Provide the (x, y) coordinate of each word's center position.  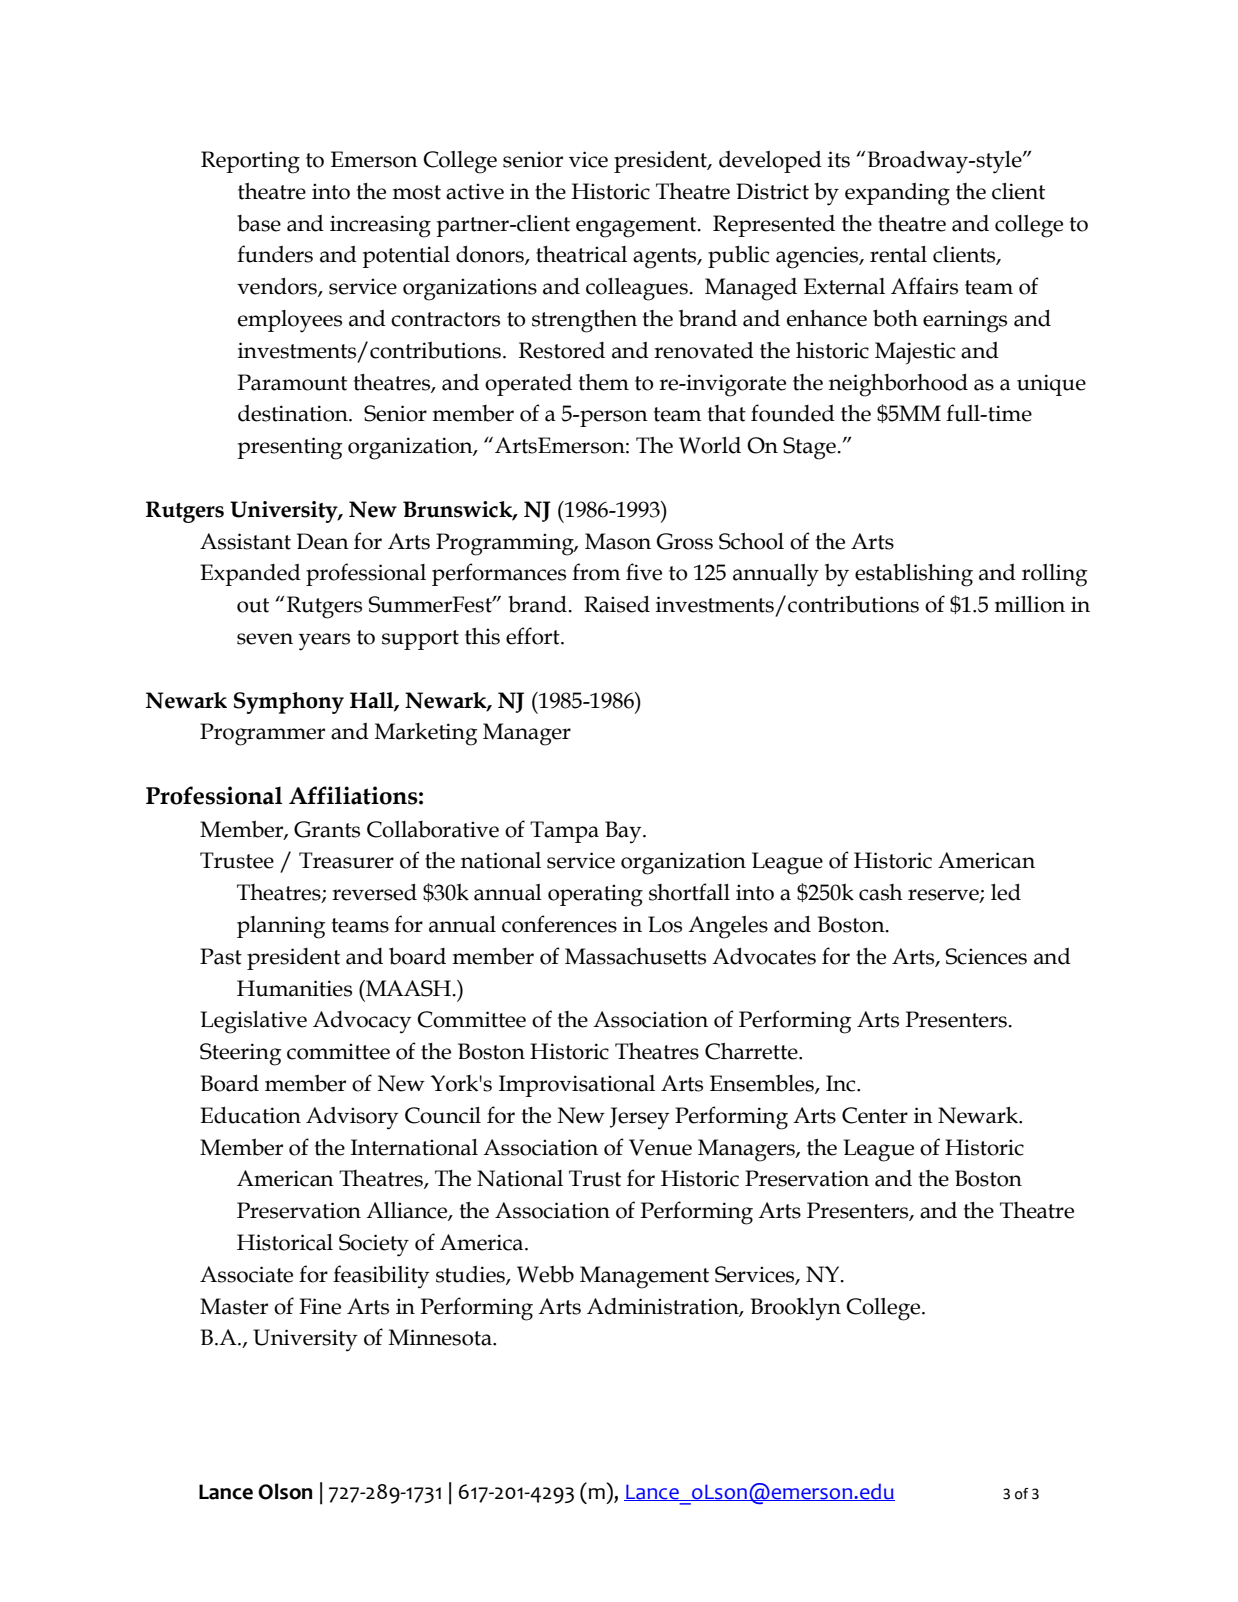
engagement (637, 227)
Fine (320, 1306)
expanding (897, 194)
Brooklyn (796, 1309)
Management (644, 1277)
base (259, 223)
